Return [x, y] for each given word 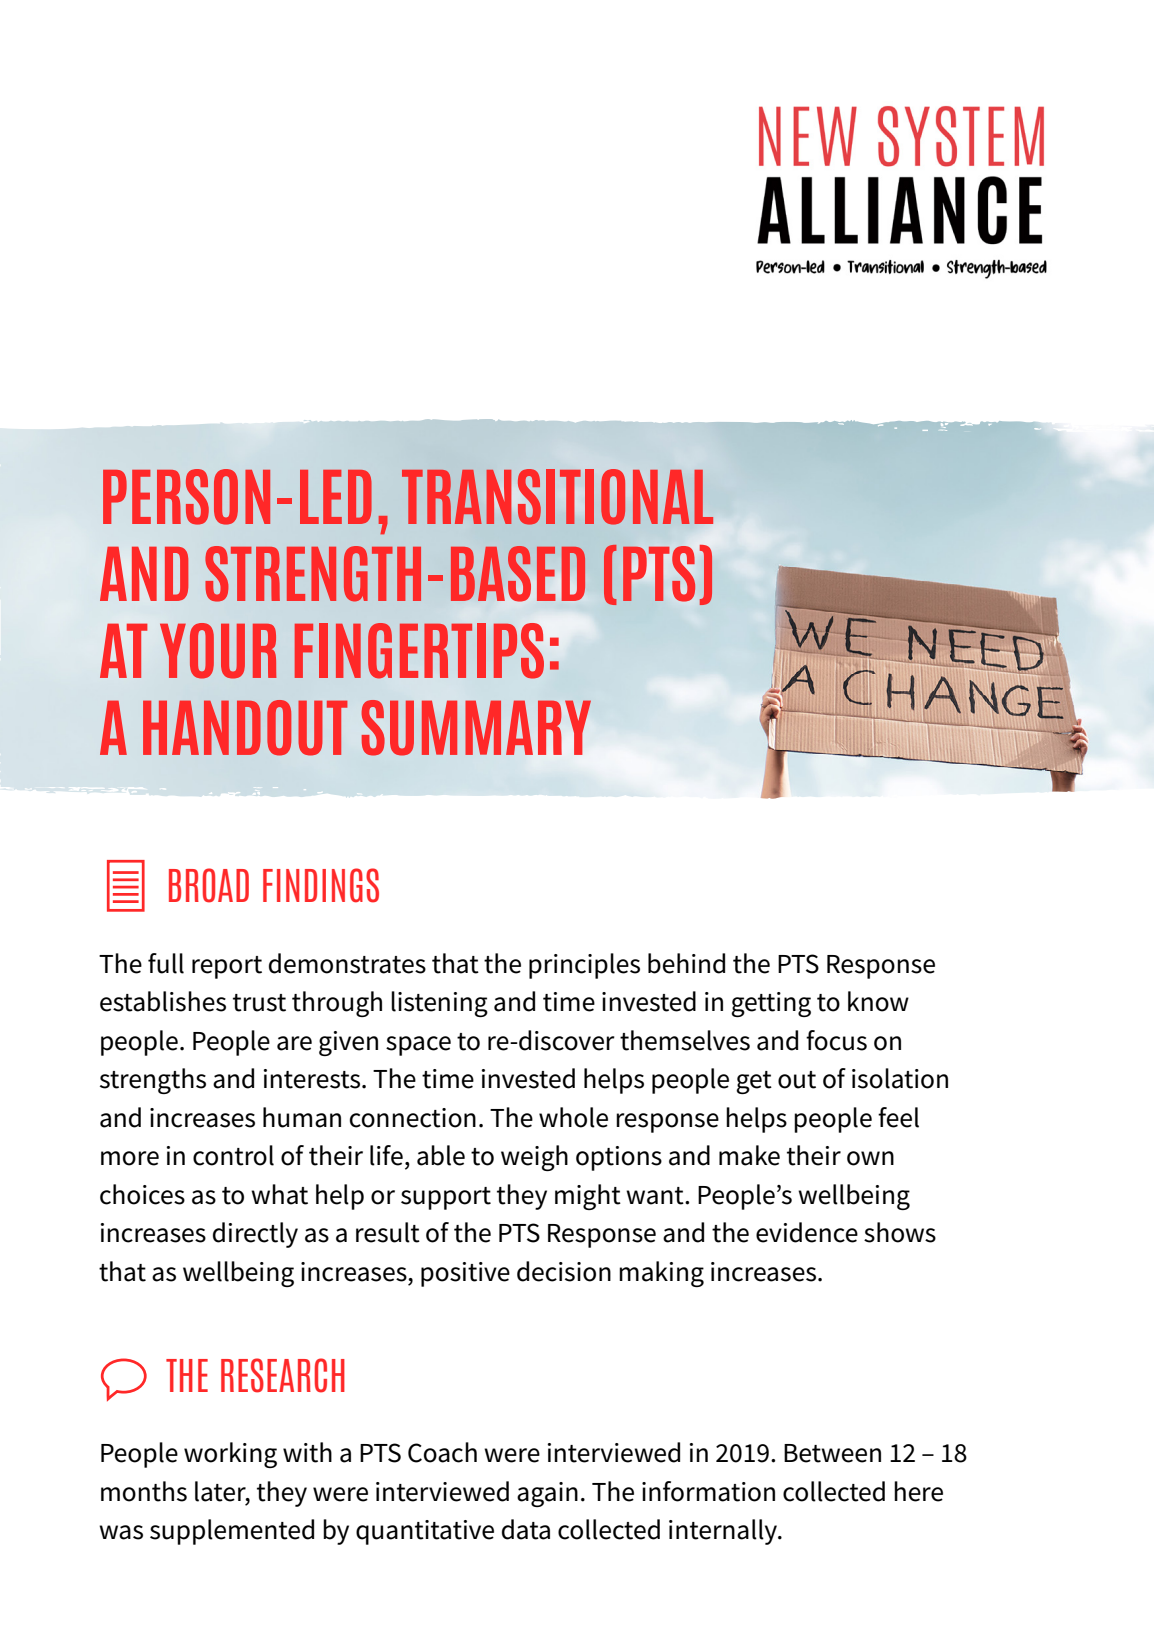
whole [573, 1117]
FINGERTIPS [419, 651]
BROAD [209, 885]
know [878, 1001]
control [233, 1155]
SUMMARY [476, 728]
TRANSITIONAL [557, 497]
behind [686, 963]
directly [255, 1235]
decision [564, 1271]
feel [898, 1117]
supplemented [232, 1532]
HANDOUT [245, 728]
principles [584, 966]
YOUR [218, 651]
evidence [807, 1232]
